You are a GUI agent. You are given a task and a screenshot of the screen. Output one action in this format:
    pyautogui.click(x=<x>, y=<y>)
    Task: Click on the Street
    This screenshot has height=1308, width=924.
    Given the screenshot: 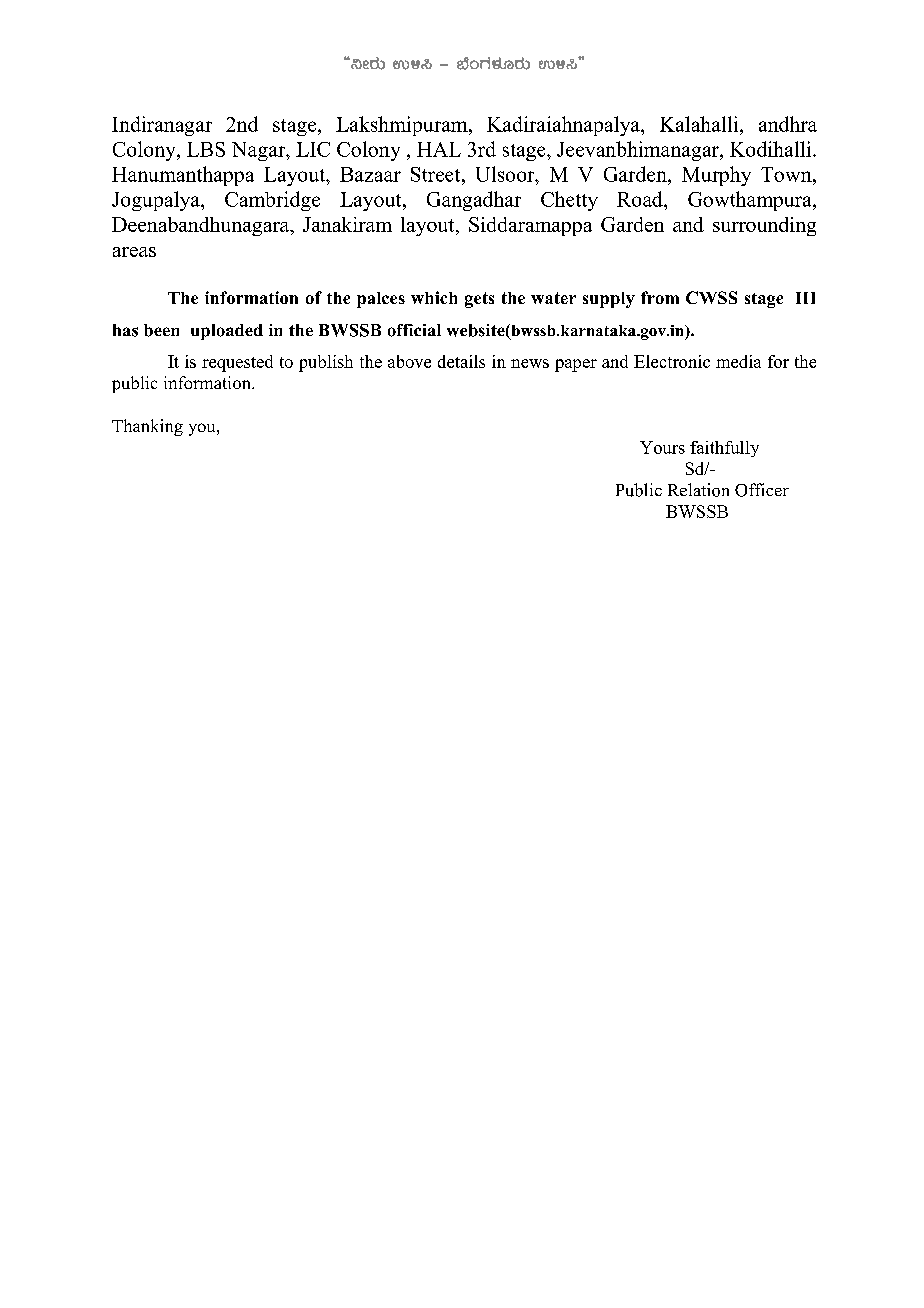 What is the action you would take?
    pyautogui.click(x=437, y=174)
